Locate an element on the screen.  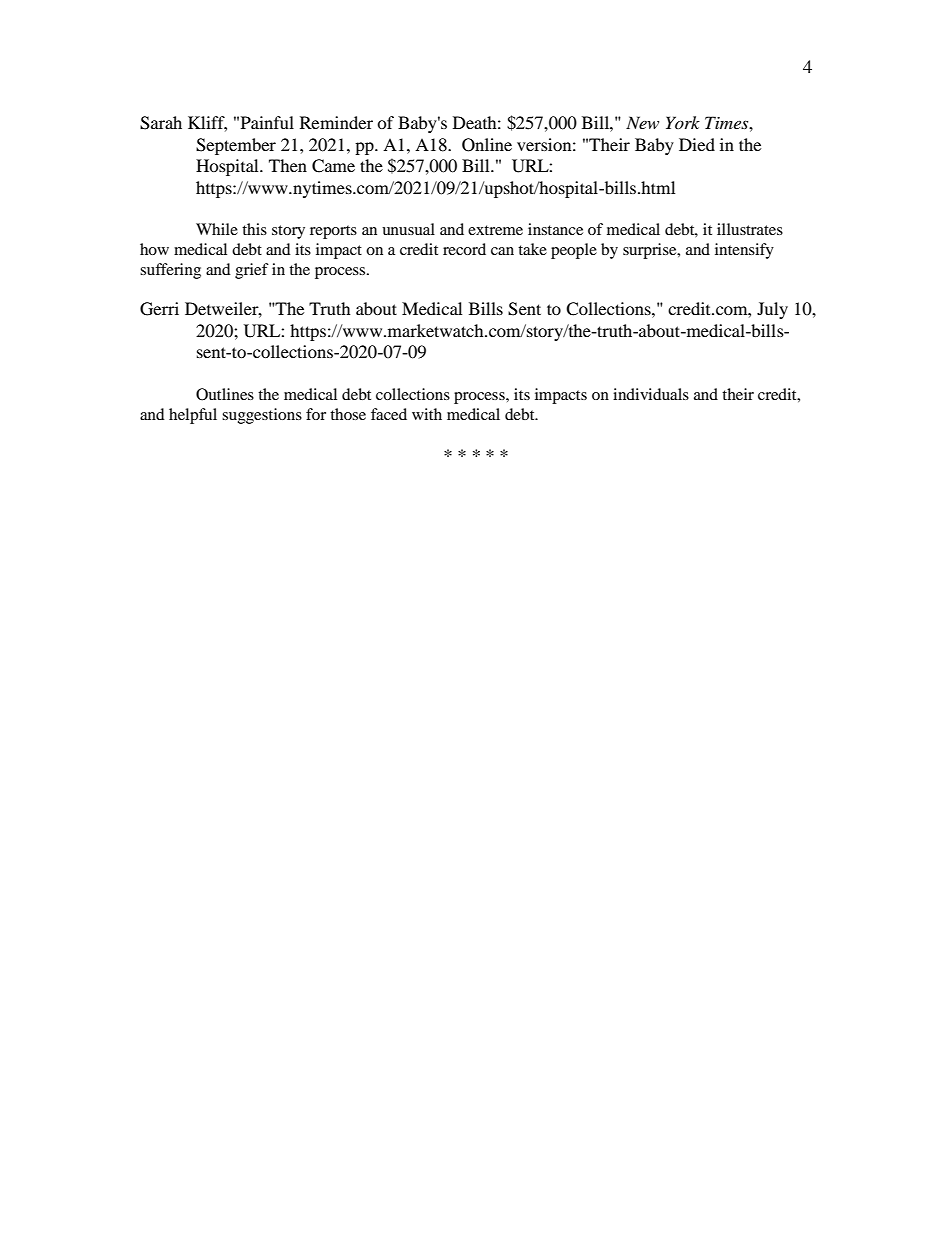
York is located at coordinates (683, 122).
